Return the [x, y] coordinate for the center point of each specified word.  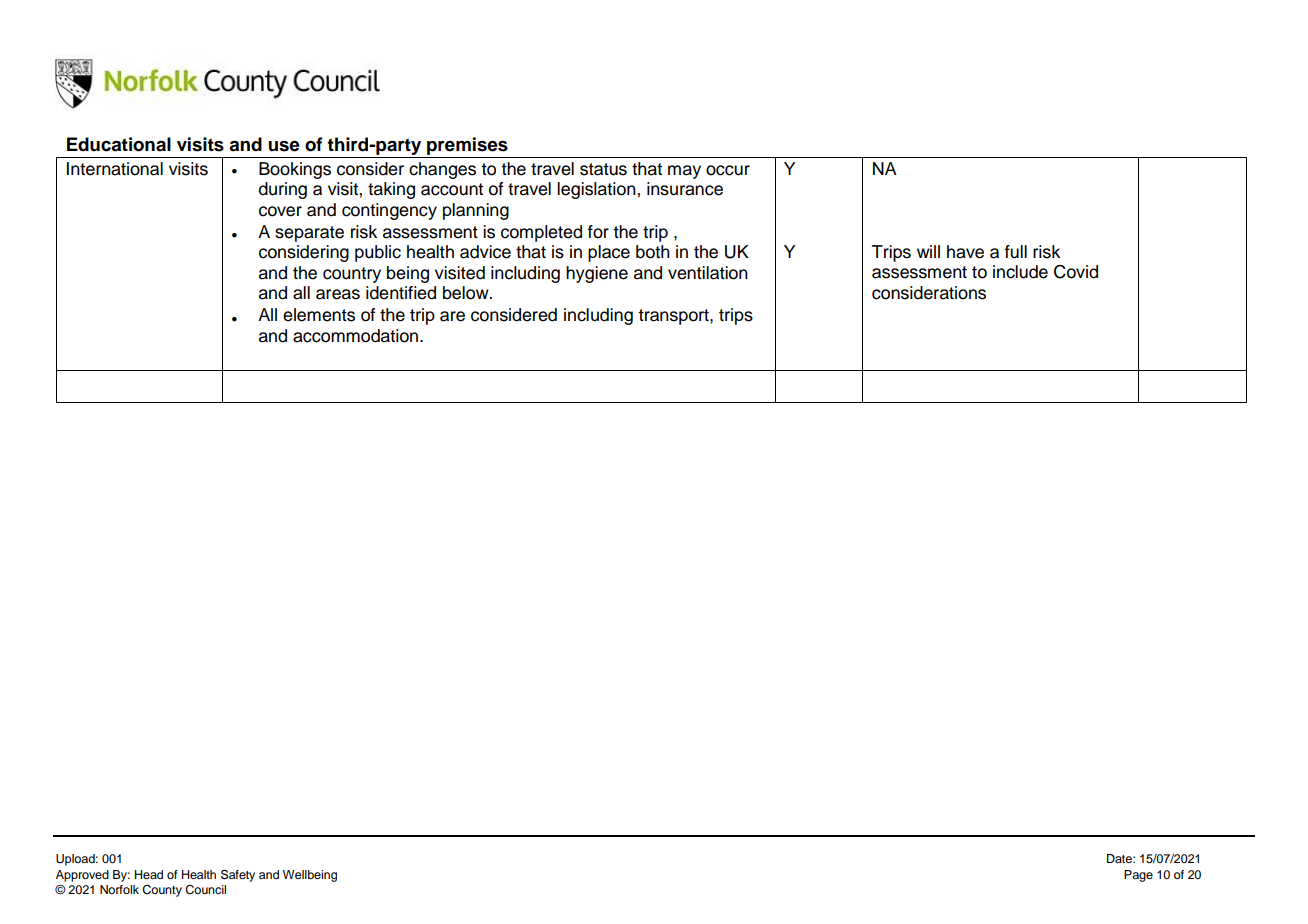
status [603, 169]
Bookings [295, 170]
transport [674, 317]
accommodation [357, 336]
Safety [238, 875]
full [1016, 252]
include [1020, 272]
